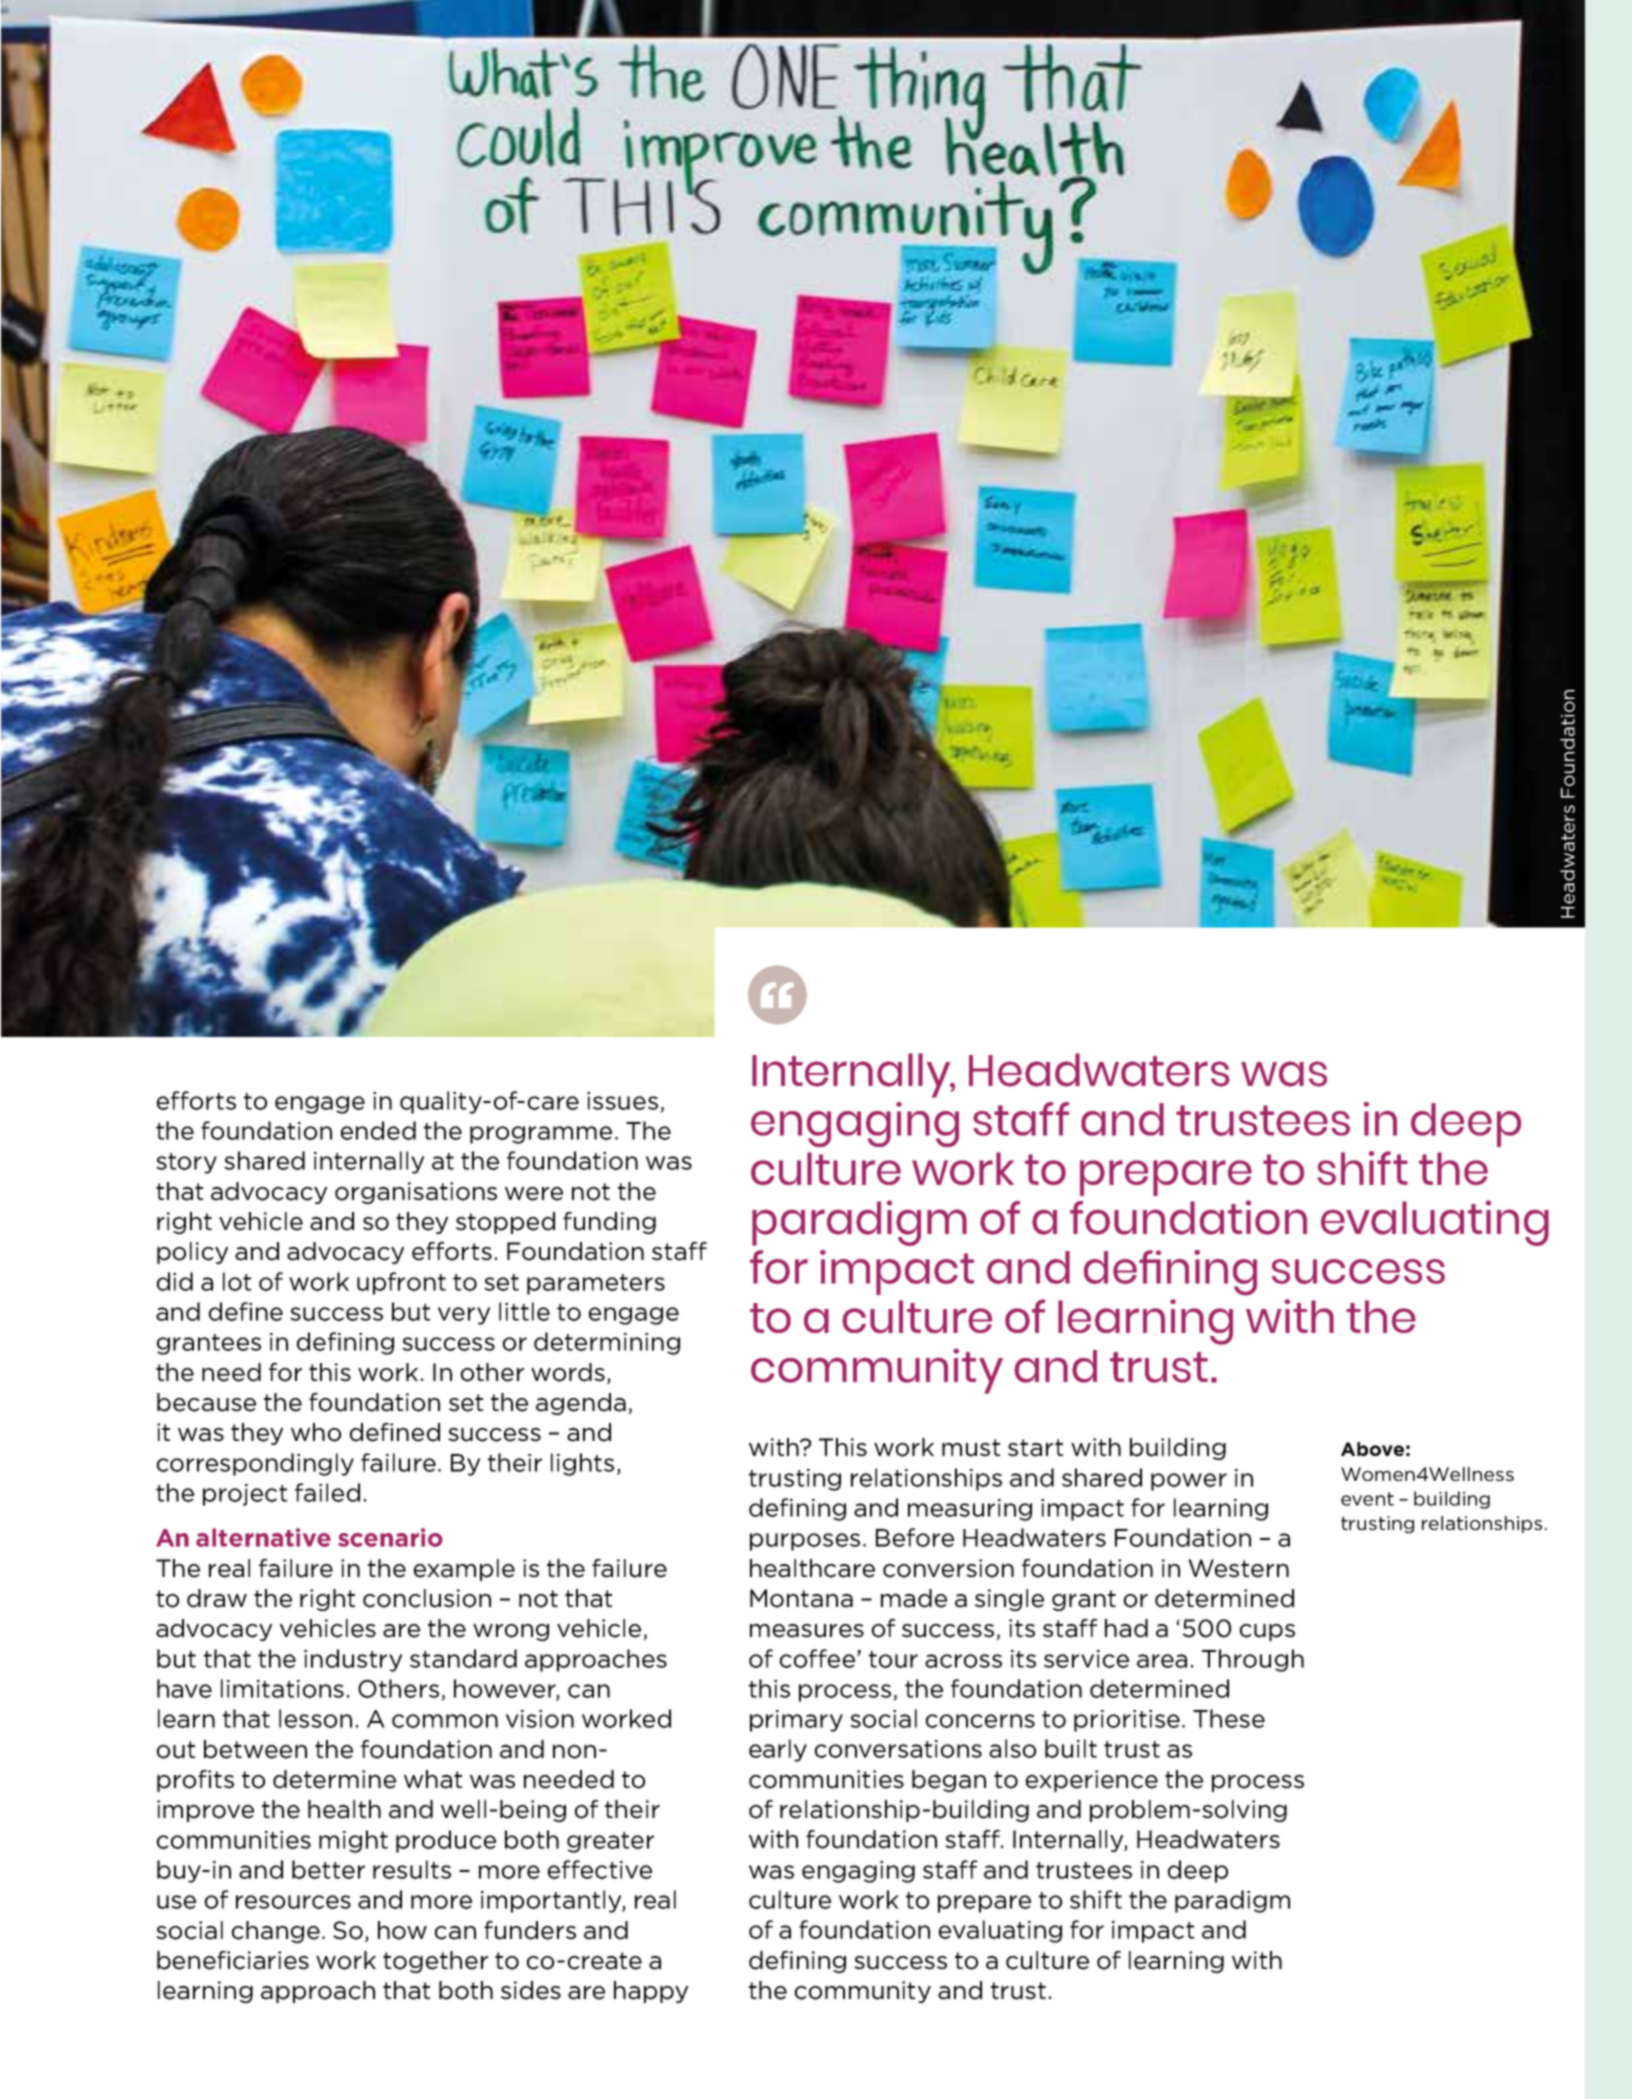  Describe the element at coordinates (581, 1404) in the page. I see `agenda` at that location.
